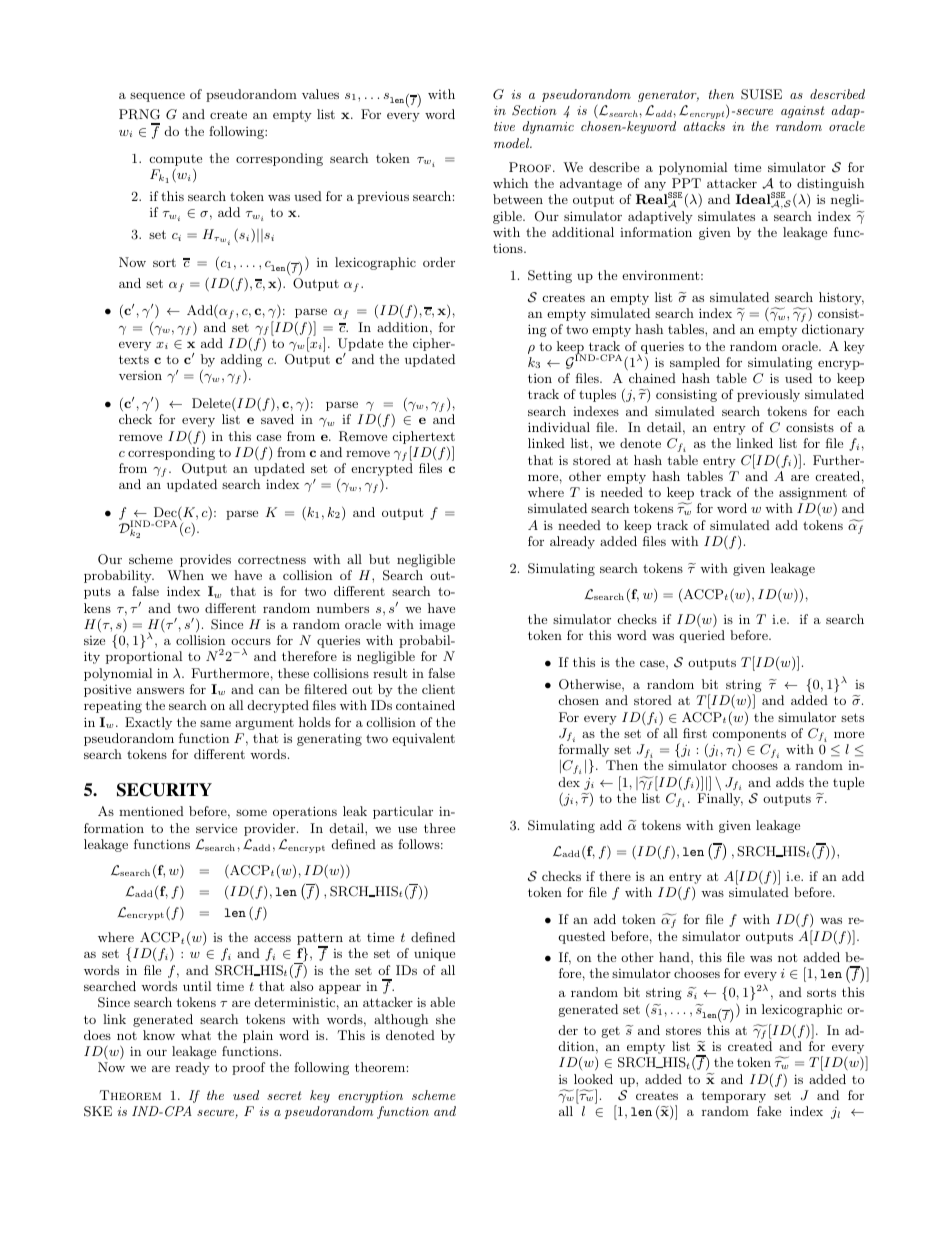 The height and width of the screenshot is (1233, 952). What do you see at coordinates (216, 828) in the screenshot?
I see `service` at bounding box center [216, 828].
